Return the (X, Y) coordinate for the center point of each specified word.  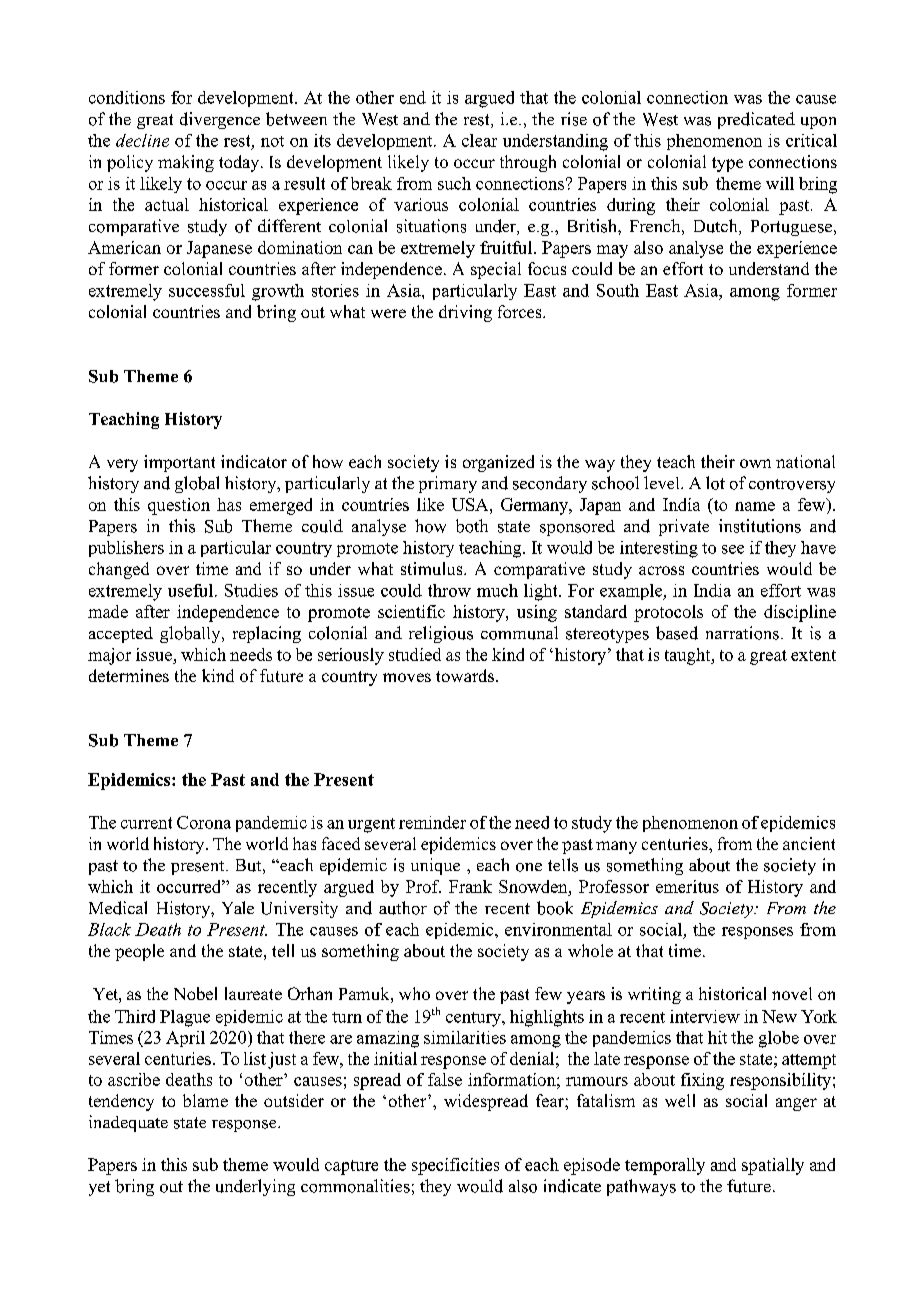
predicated (756, 120)
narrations (742, 633)
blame (205, 1100)
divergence (220, 120)
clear (479, 140)
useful (190, 590)
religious (441, 634)
